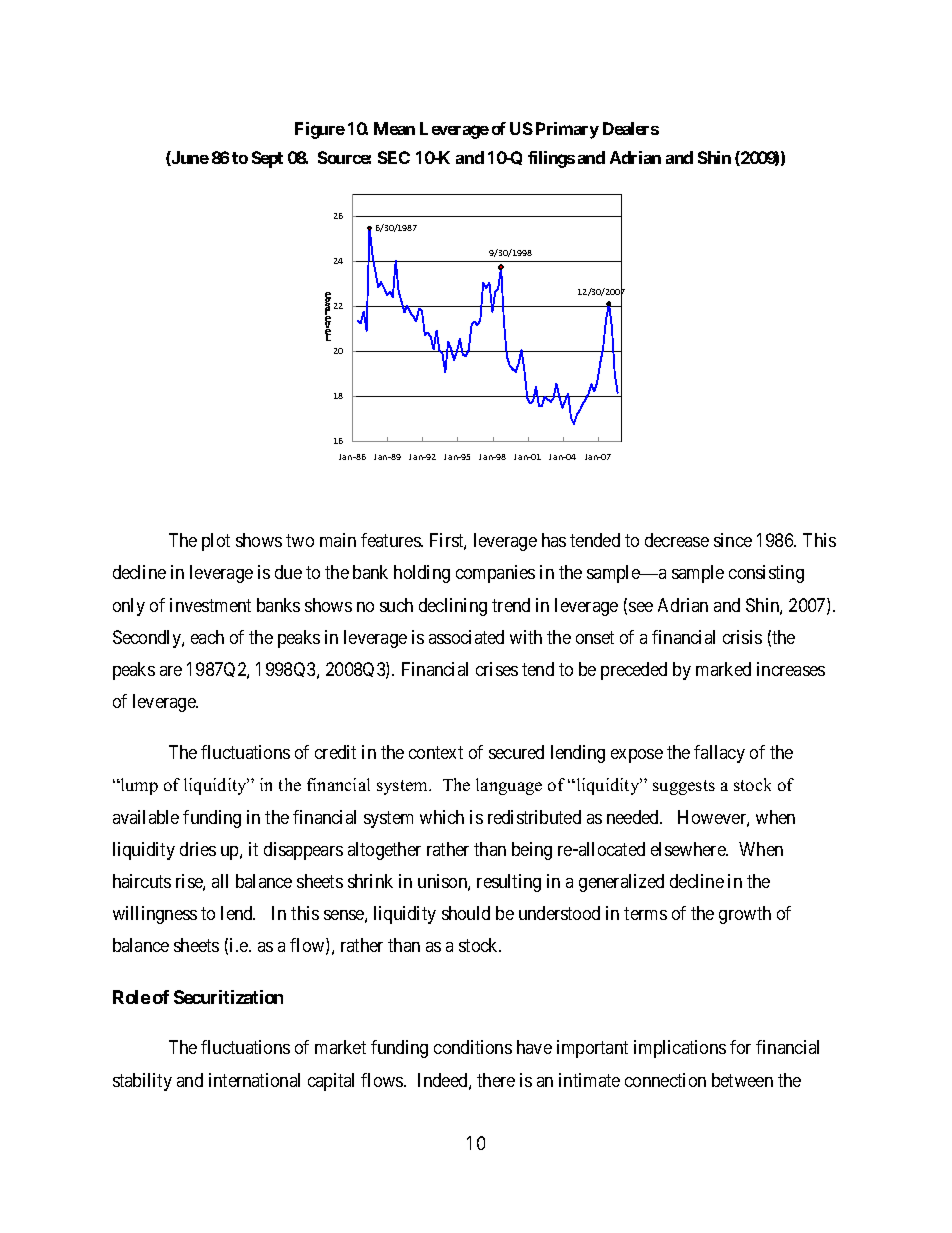 The height and width of the screenshot is (1233, 952). What do you see at coordinates (740, 1047) in the screenshot?
I see `for` at bounding box center [740, 1047].
